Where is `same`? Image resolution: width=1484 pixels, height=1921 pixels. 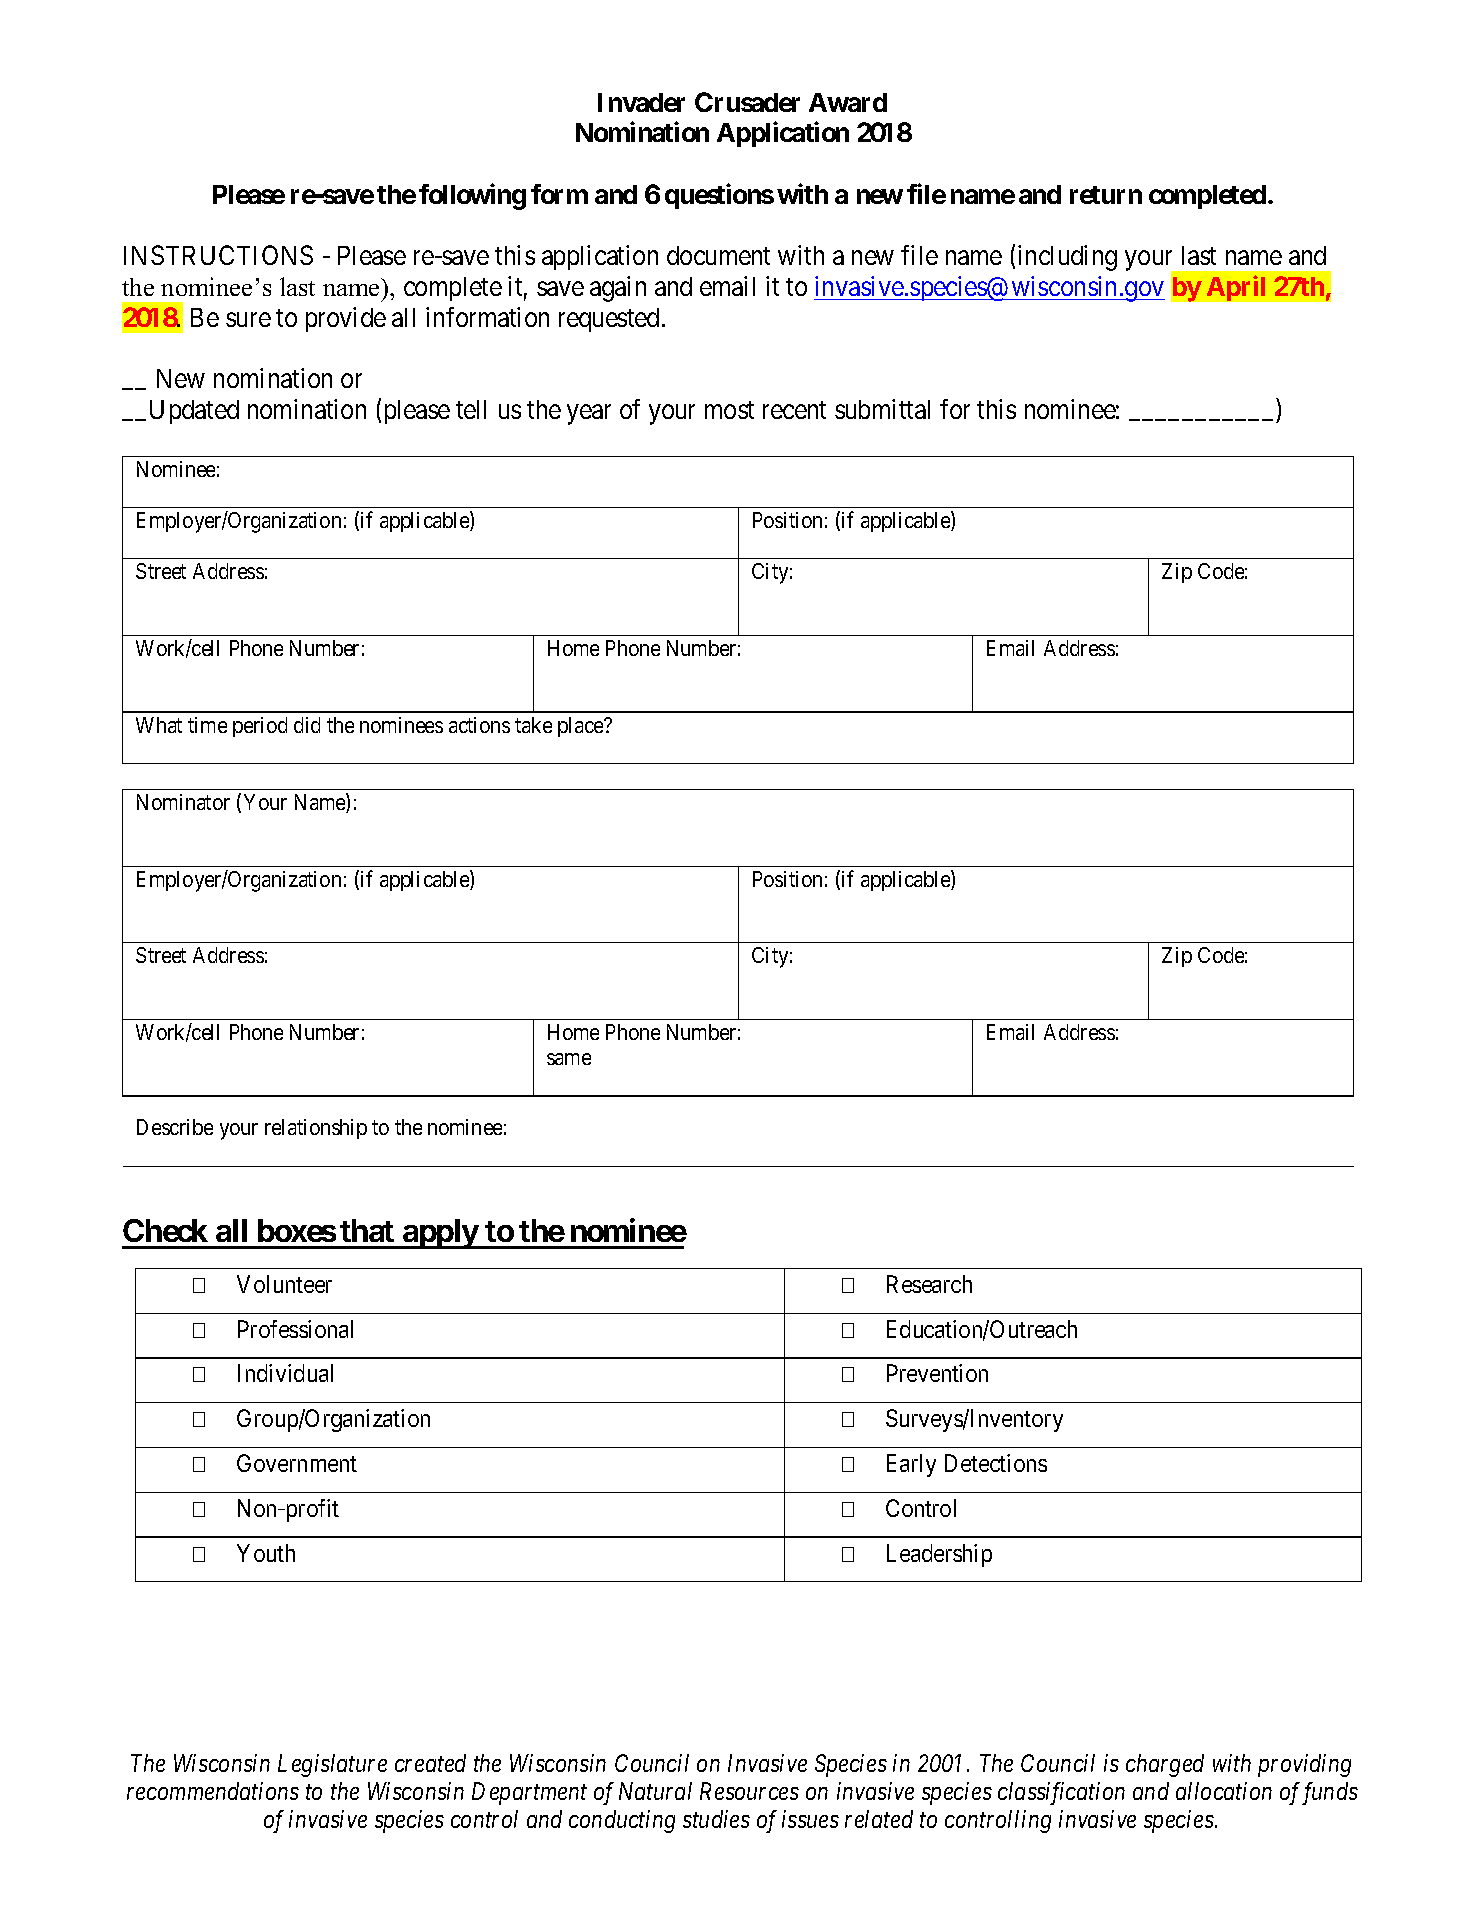
same is located at coordinates (569, 1059).
